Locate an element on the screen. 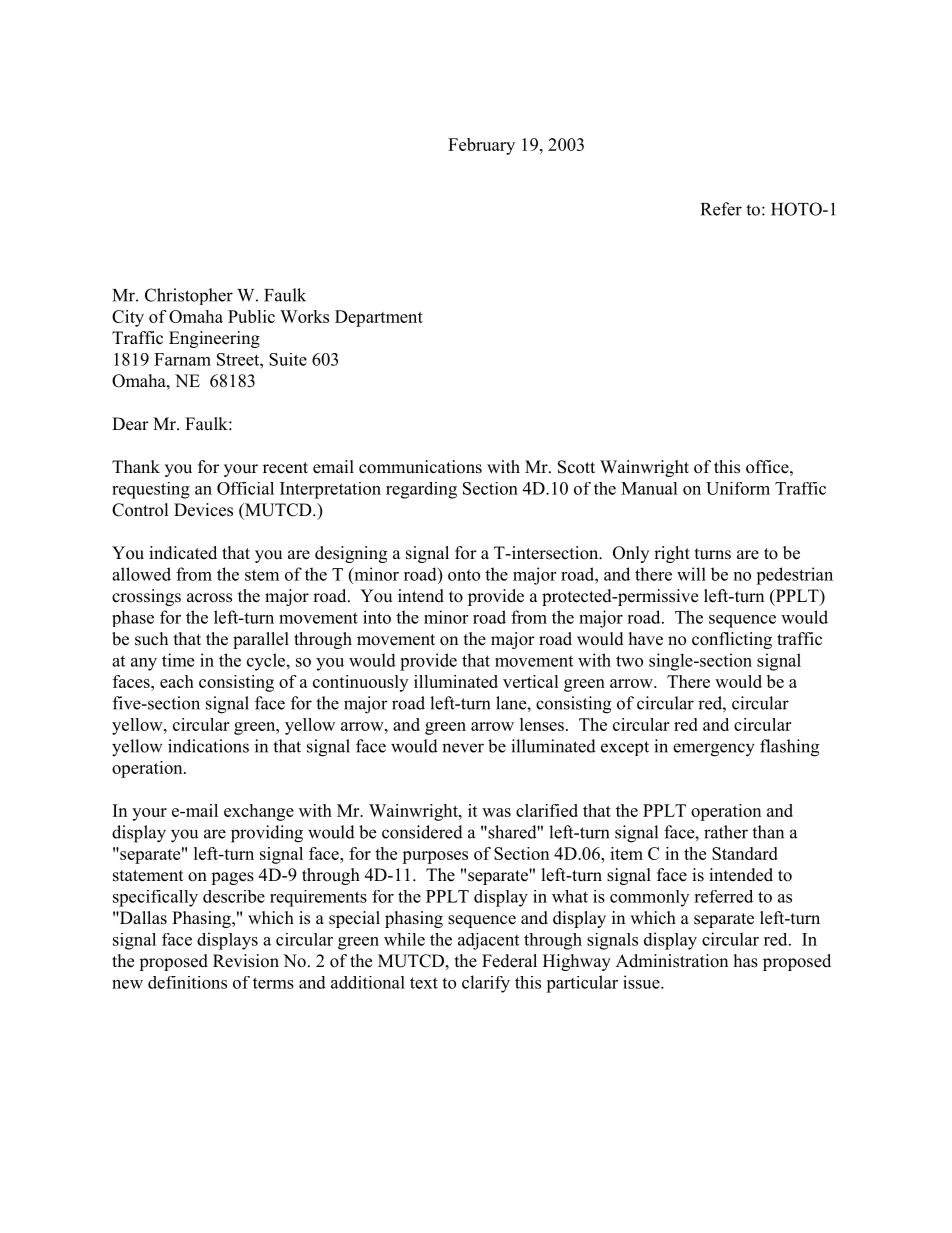 This screenshot has height=1233, width=952. never is located at coordinates (463, 748).
